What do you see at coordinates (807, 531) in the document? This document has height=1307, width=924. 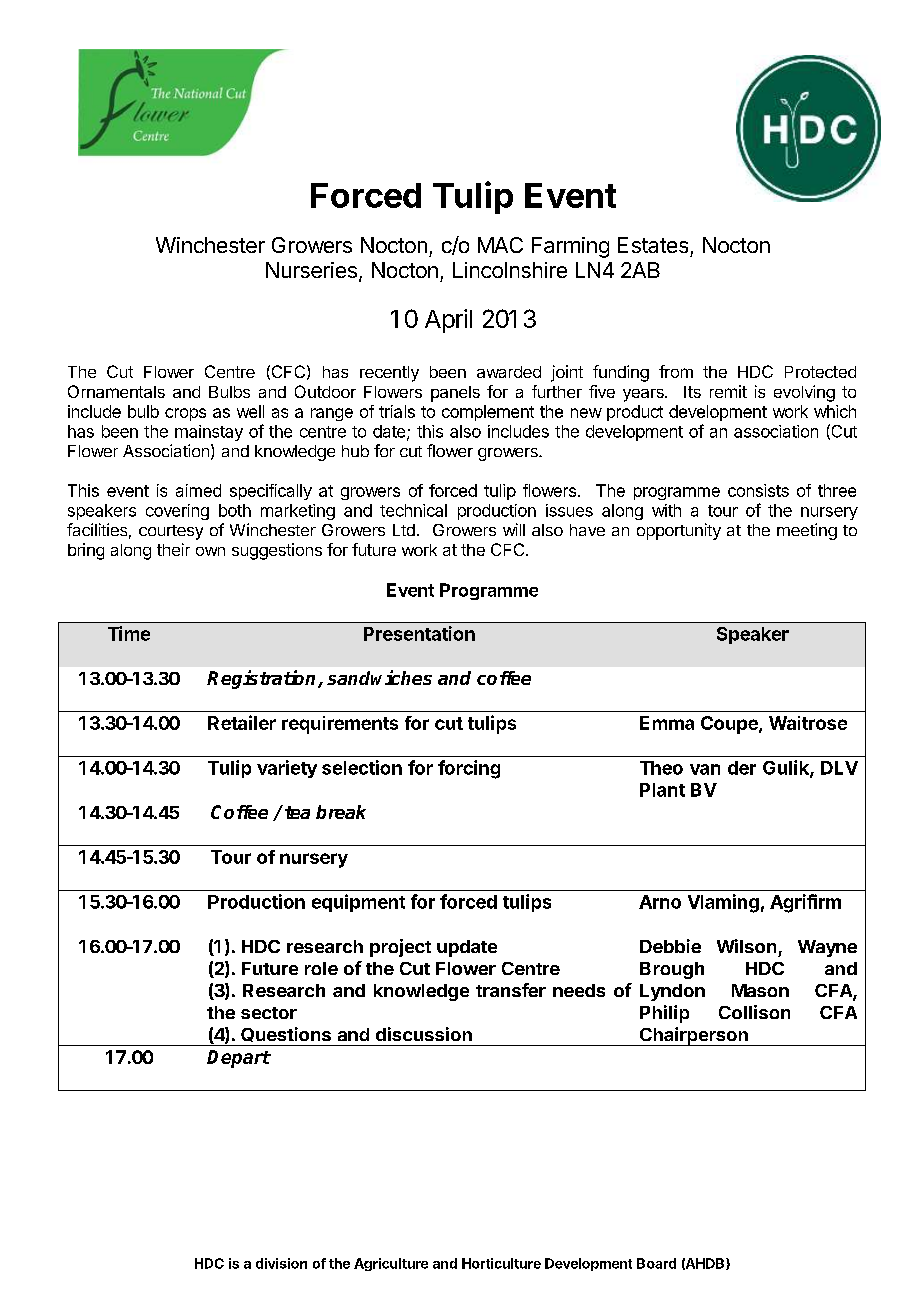 I see `meeting` at bounding box center [807, 531].
